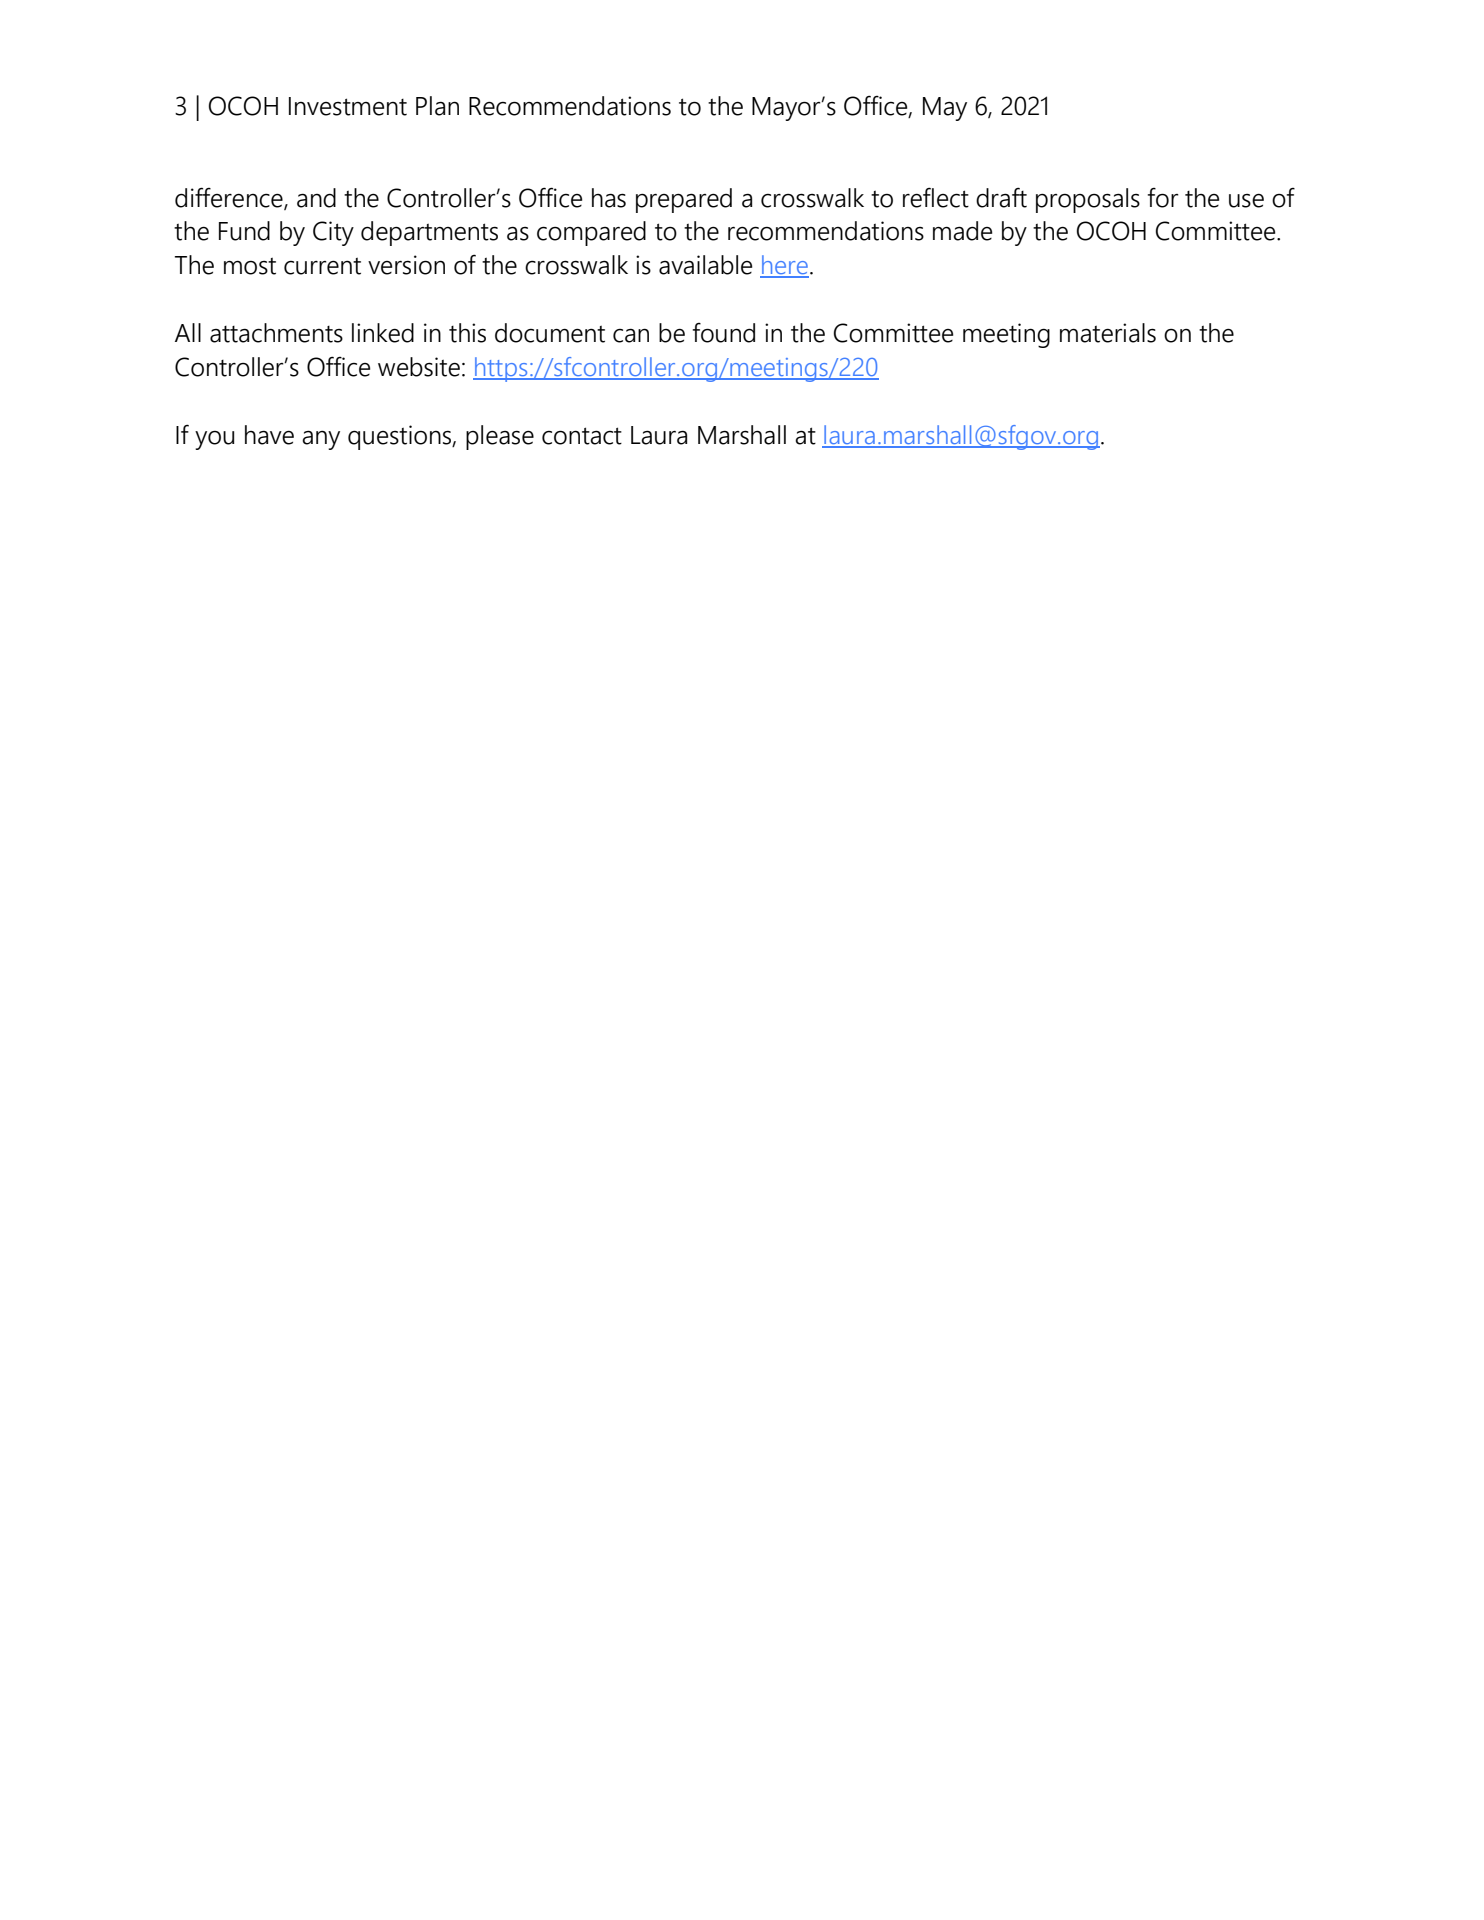 This screenshot has width=1484, height=1920. I want to click on Plan, so click(437, 106).
